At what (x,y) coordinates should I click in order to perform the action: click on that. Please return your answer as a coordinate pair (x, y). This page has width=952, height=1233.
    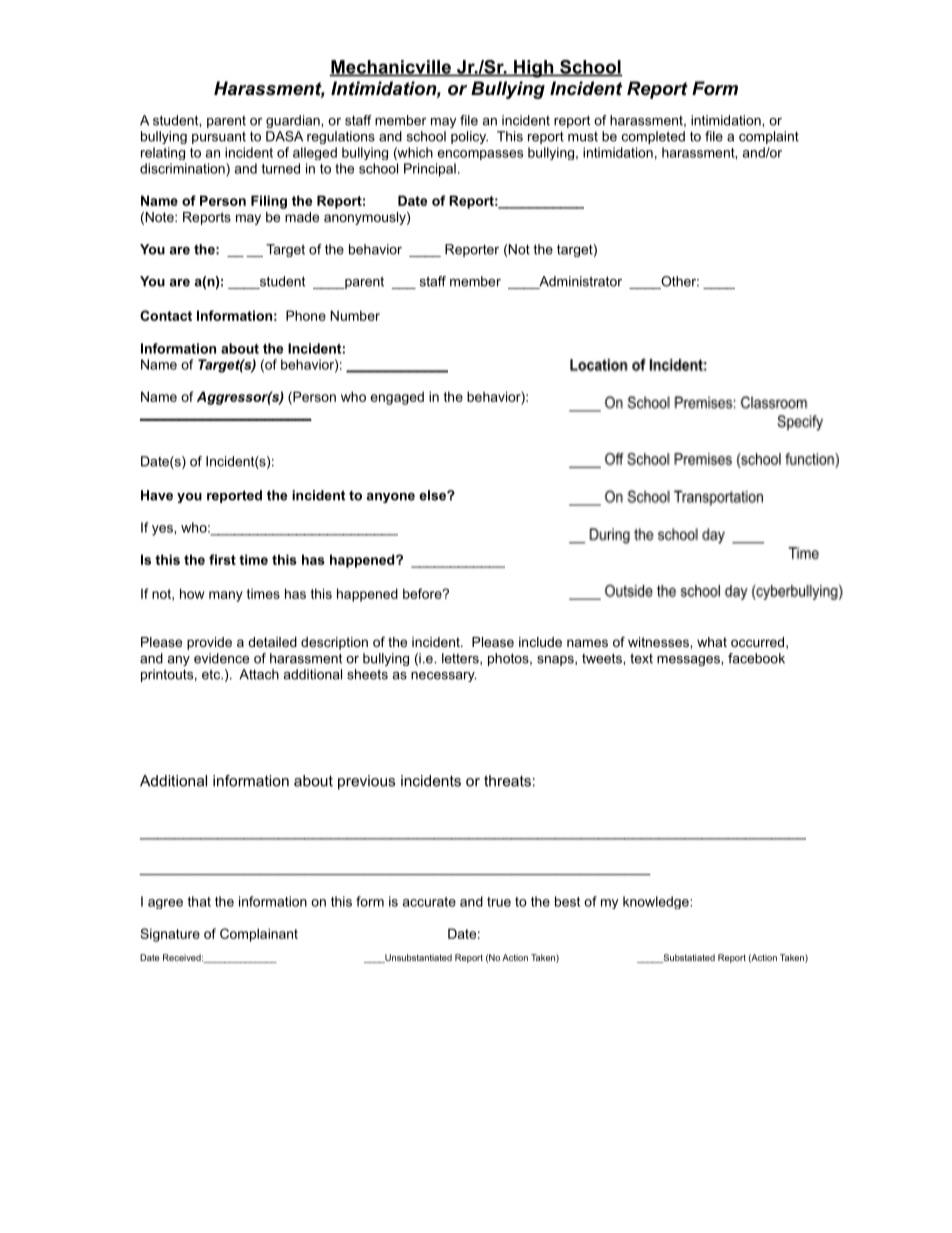
    Looking at the image, I should click on (199, 901).
